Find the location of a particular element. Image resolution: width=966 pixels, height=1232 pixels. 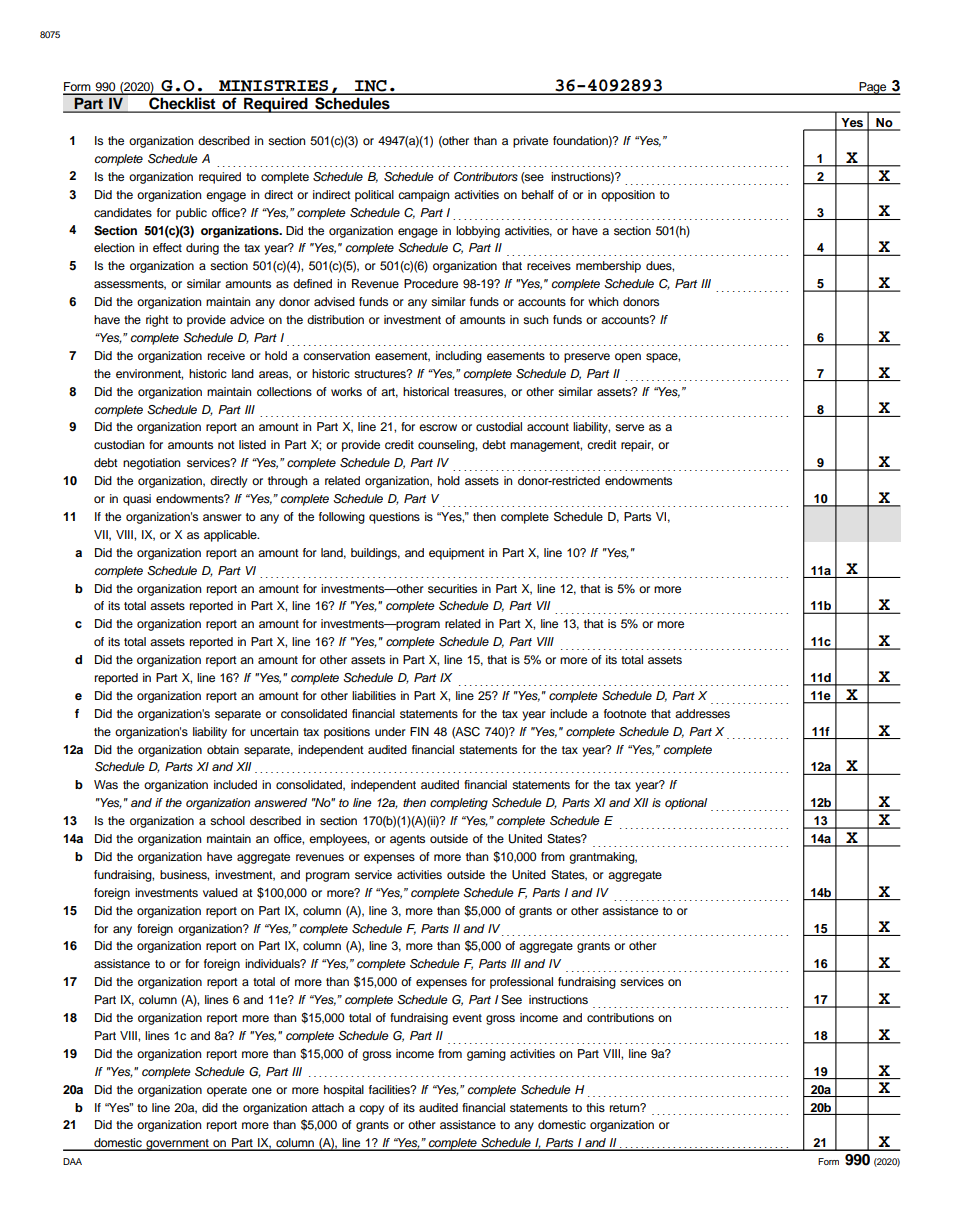

agents is located at coordinates (407, 840).
